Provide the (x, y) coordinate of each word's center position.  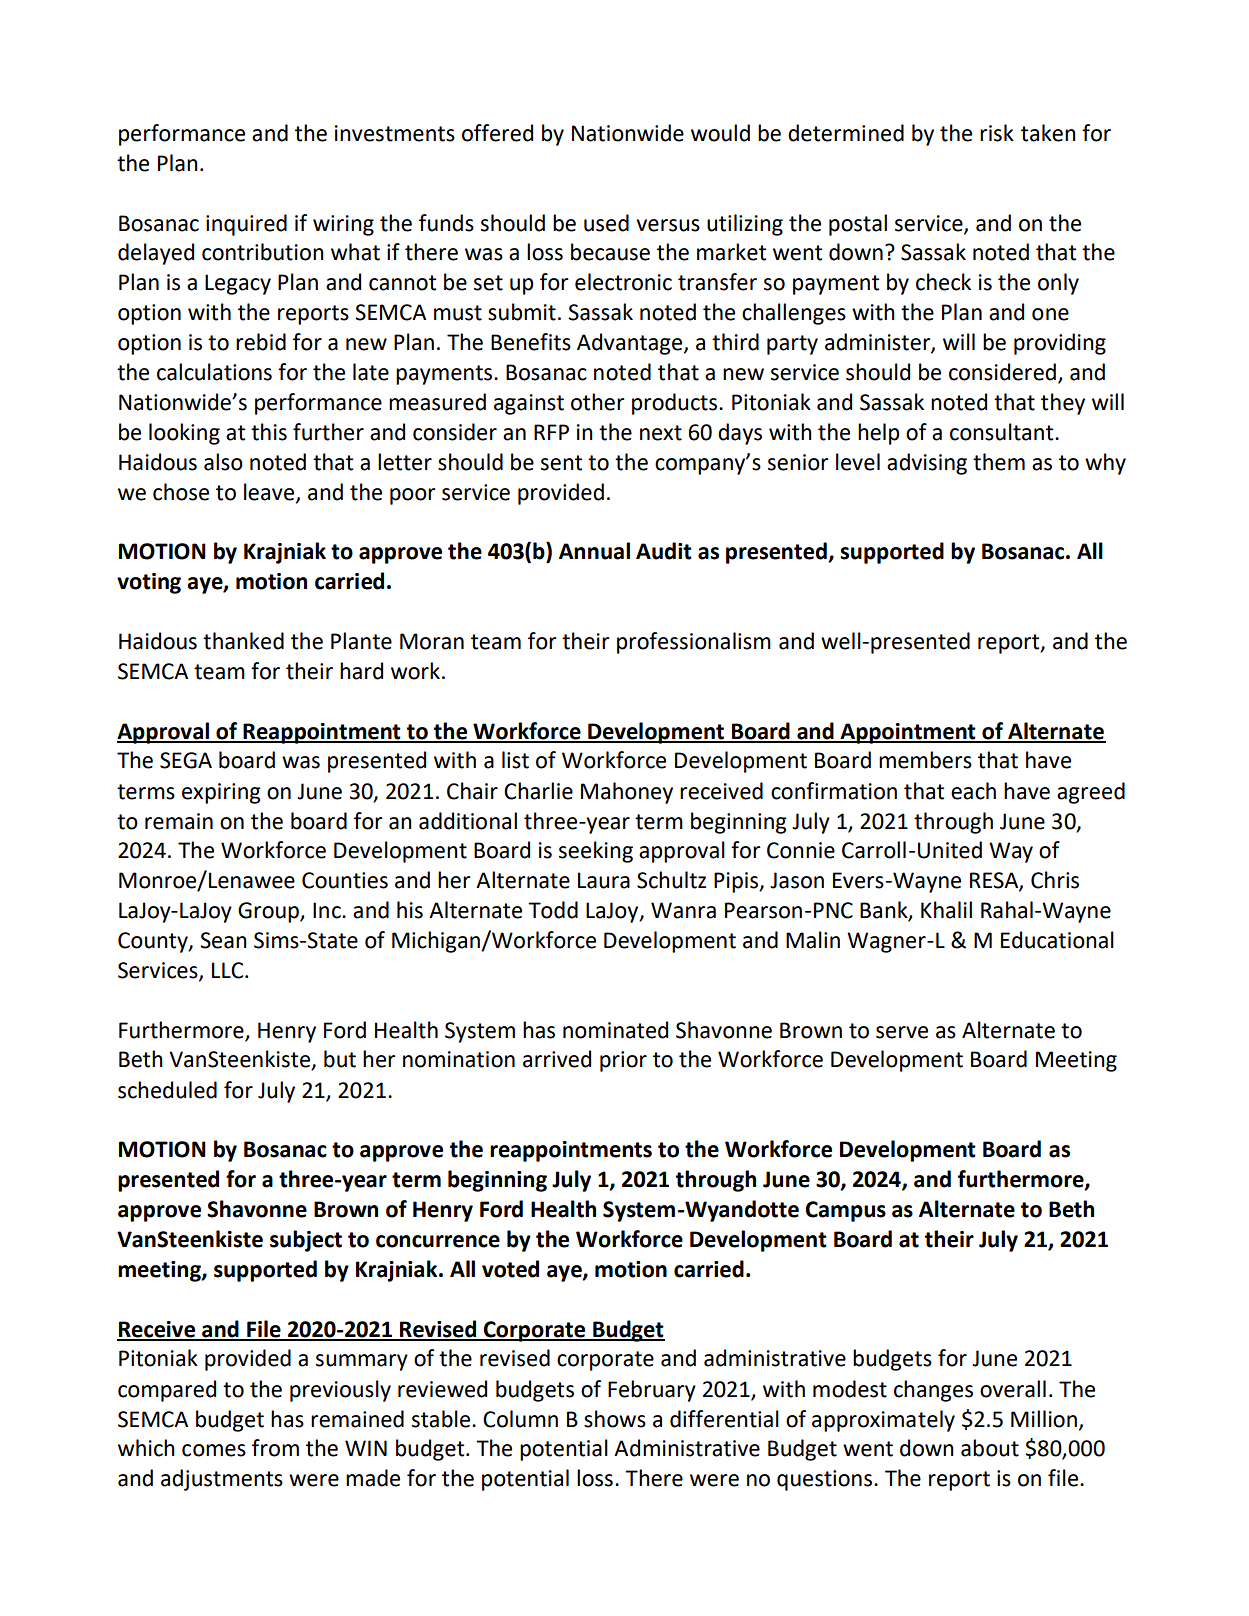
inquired (246, 225)
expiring (221, 793)
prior (623, 1061)
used (606, 223)
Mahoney (627, 793)
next (661, 433)
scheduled (167, 1090)
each (973, 791)
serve (902, 1032)
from (275, 1448)
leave (270, 492)
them (999, 462)
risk (997, 133)
